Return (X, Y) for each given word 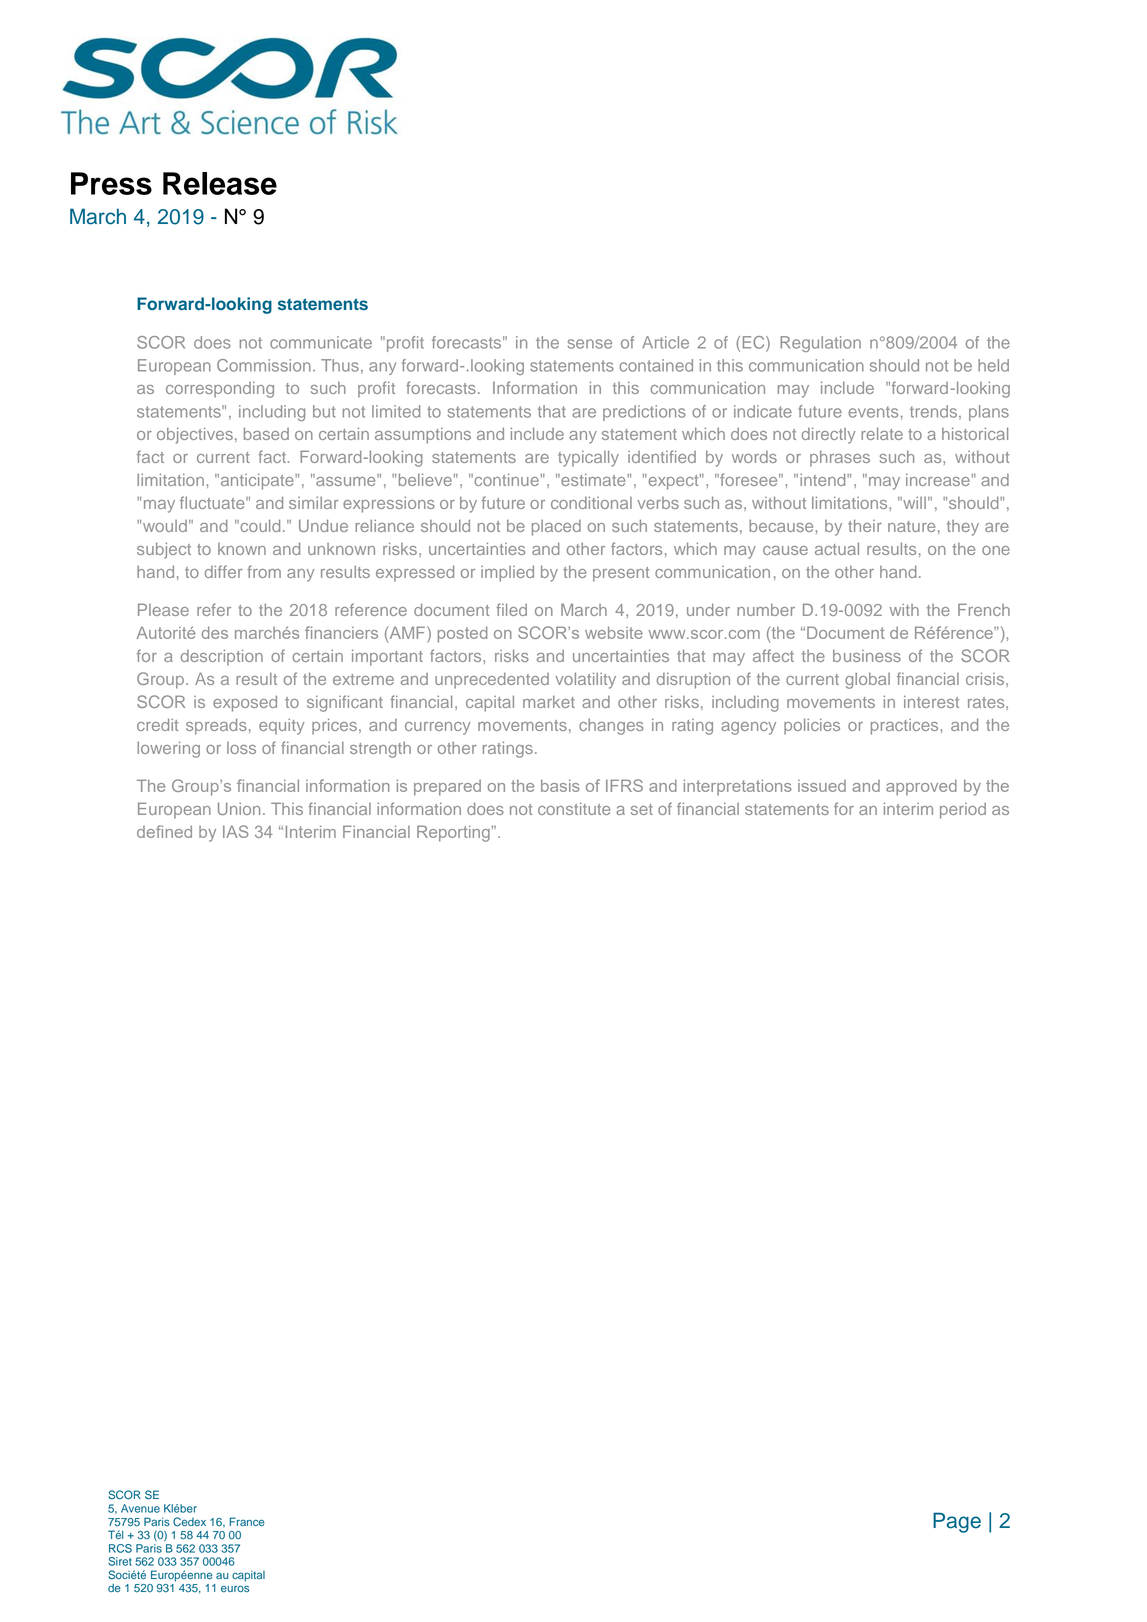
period (963, 811)
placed (556, 528)
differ (223, 571)
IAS (235, 831)
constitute (574, 808)
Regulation (820, 344)
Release (220, 183)
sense (589, 344)
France (247, 1521)
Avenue (140, 1508)
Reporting (454, 833)
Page (957, 1522)
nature (911, 526)
